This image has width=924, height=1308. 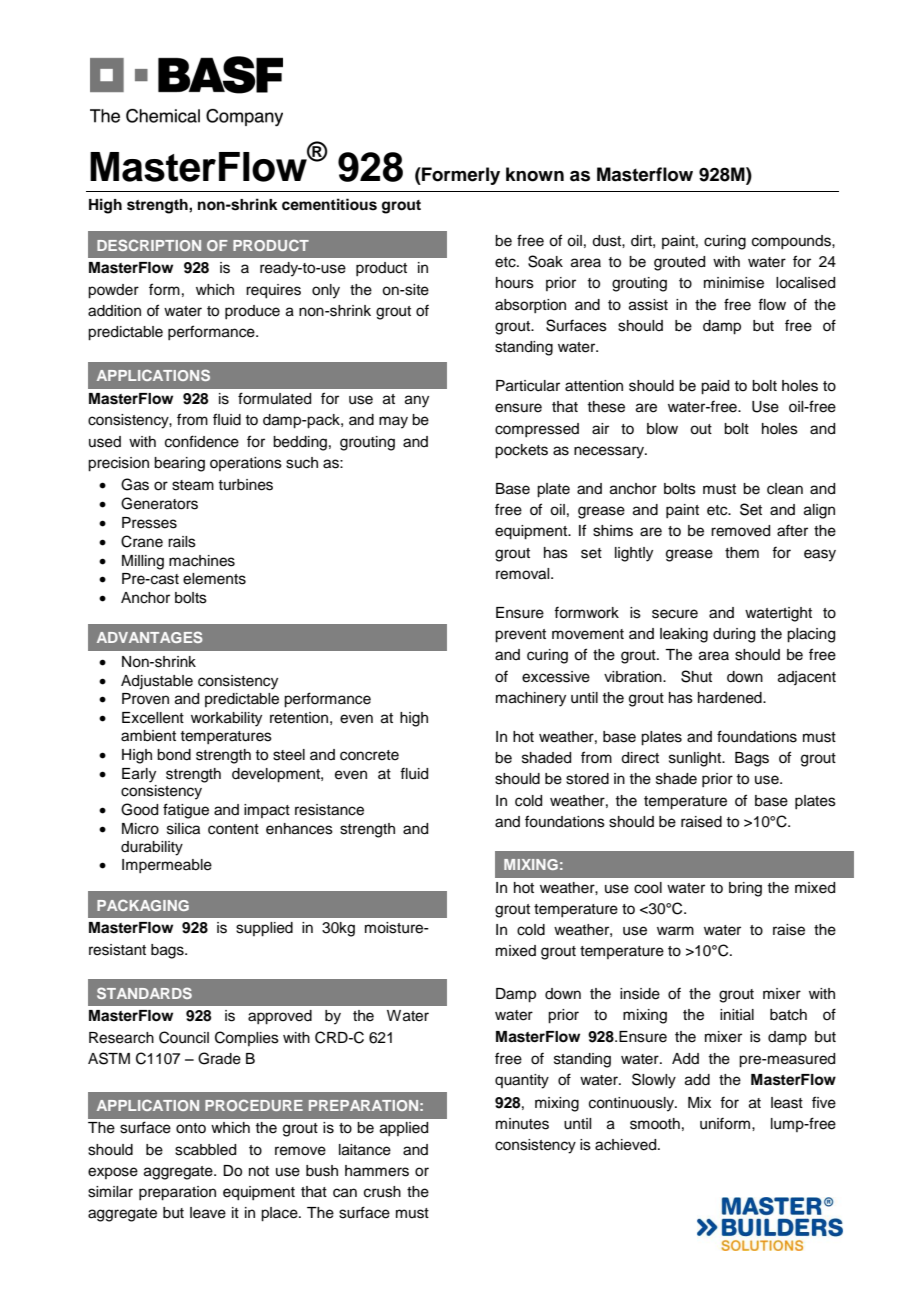 I want to click on known, so click(x=535, y=174).
